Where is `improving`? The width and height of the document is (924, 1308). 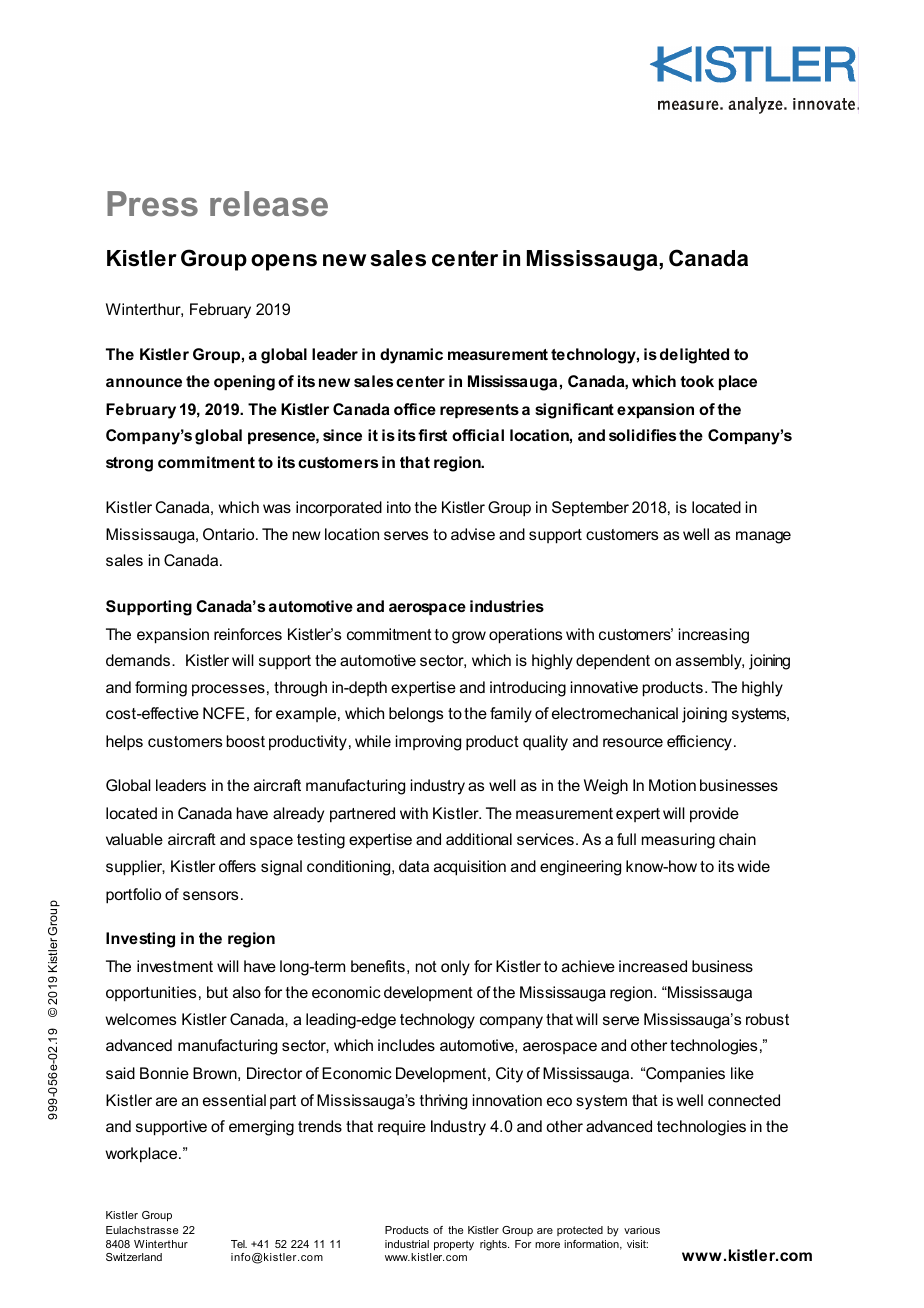
improving is located at coordinates (428, 743).
